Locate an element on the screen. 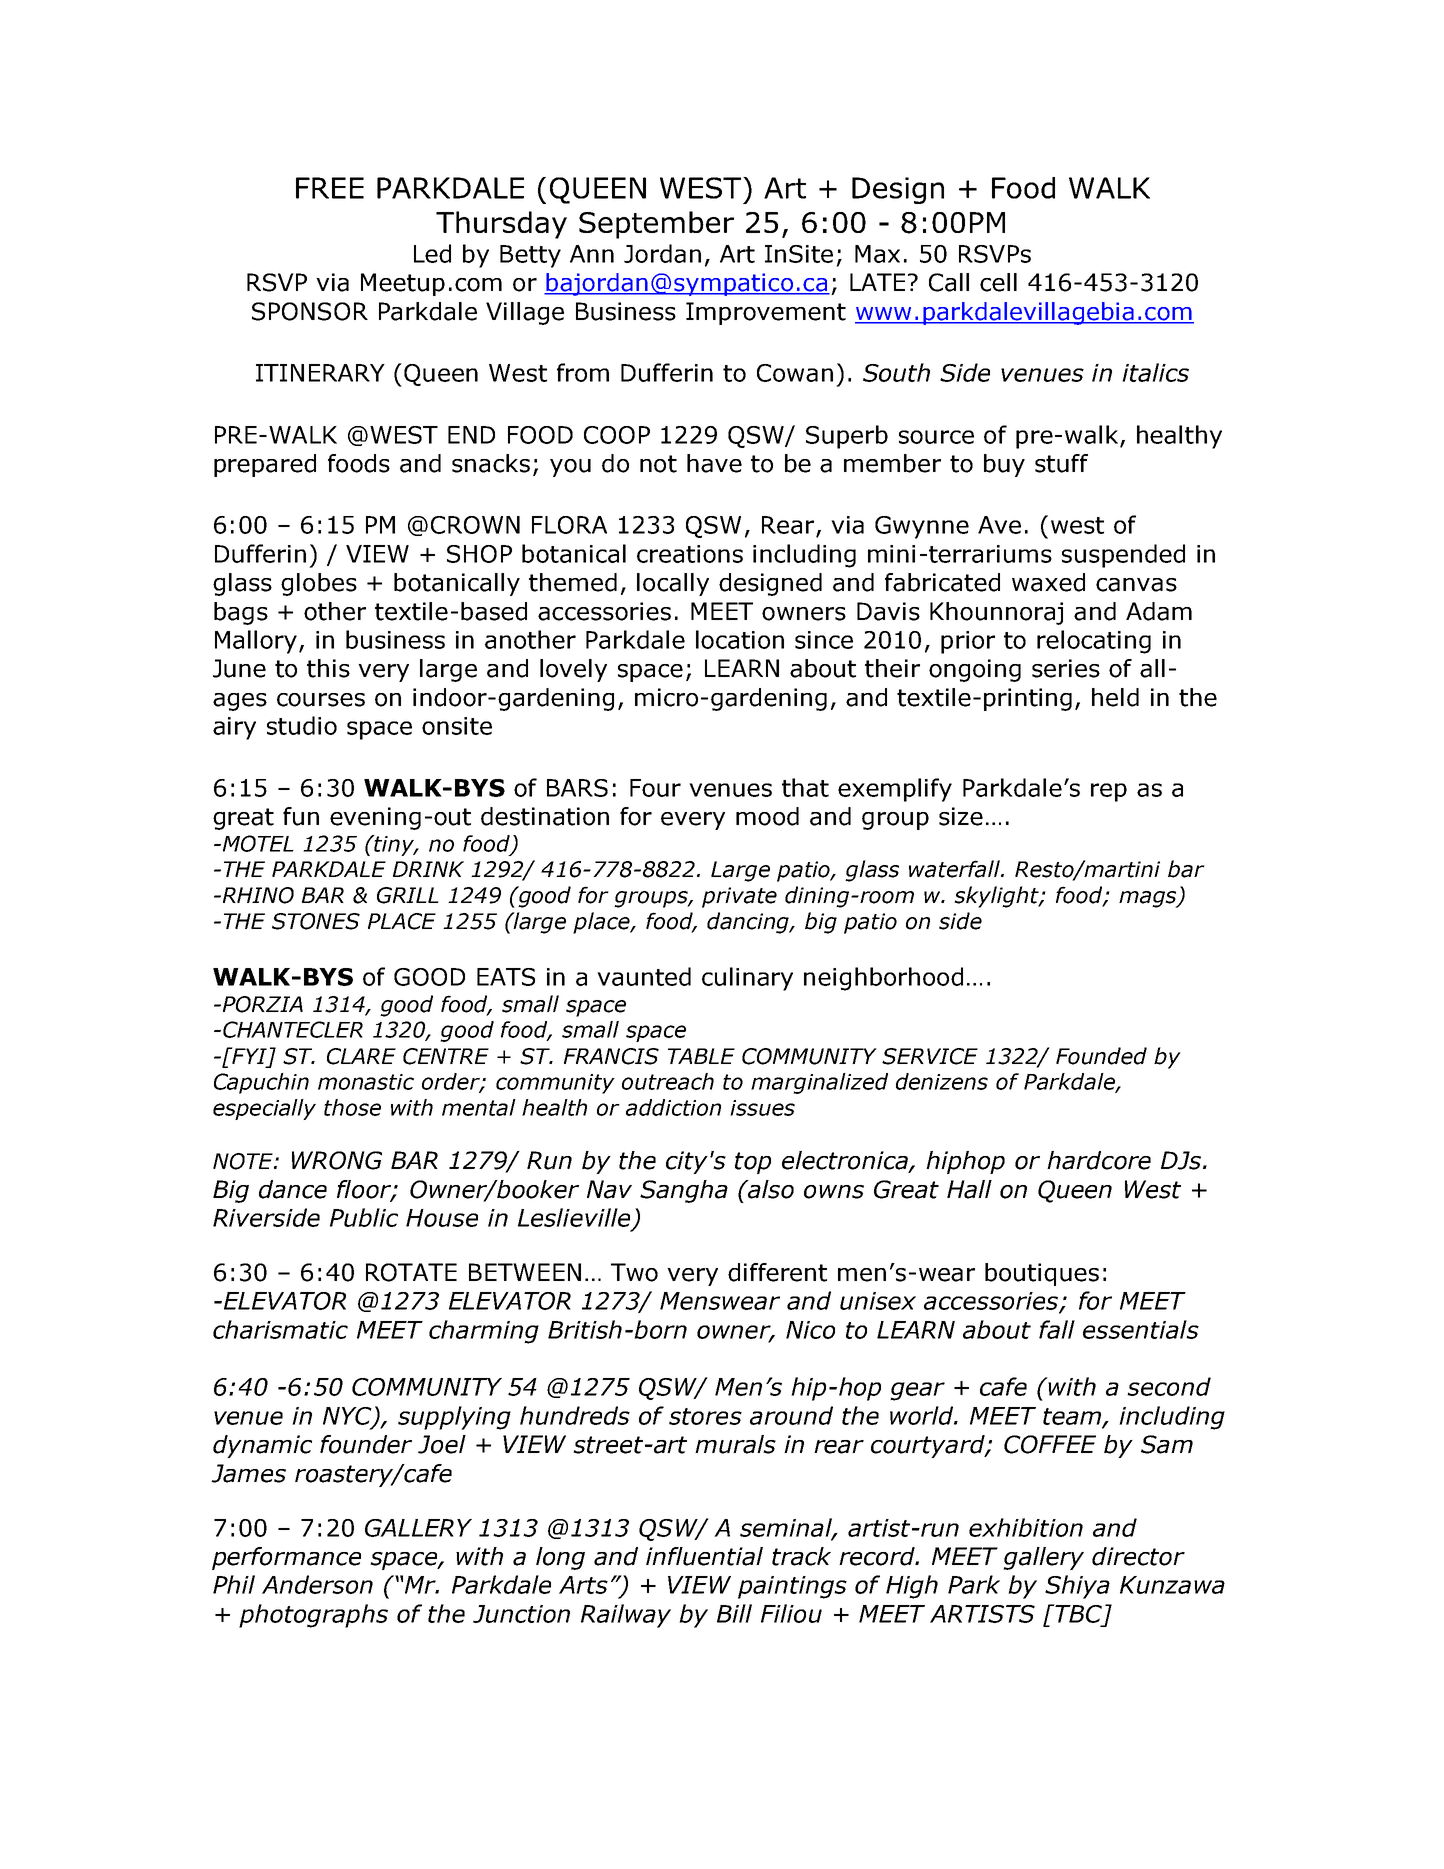 The width and height of the screenshot is (1444, 1869). location is located at coordinates (740, 639).
